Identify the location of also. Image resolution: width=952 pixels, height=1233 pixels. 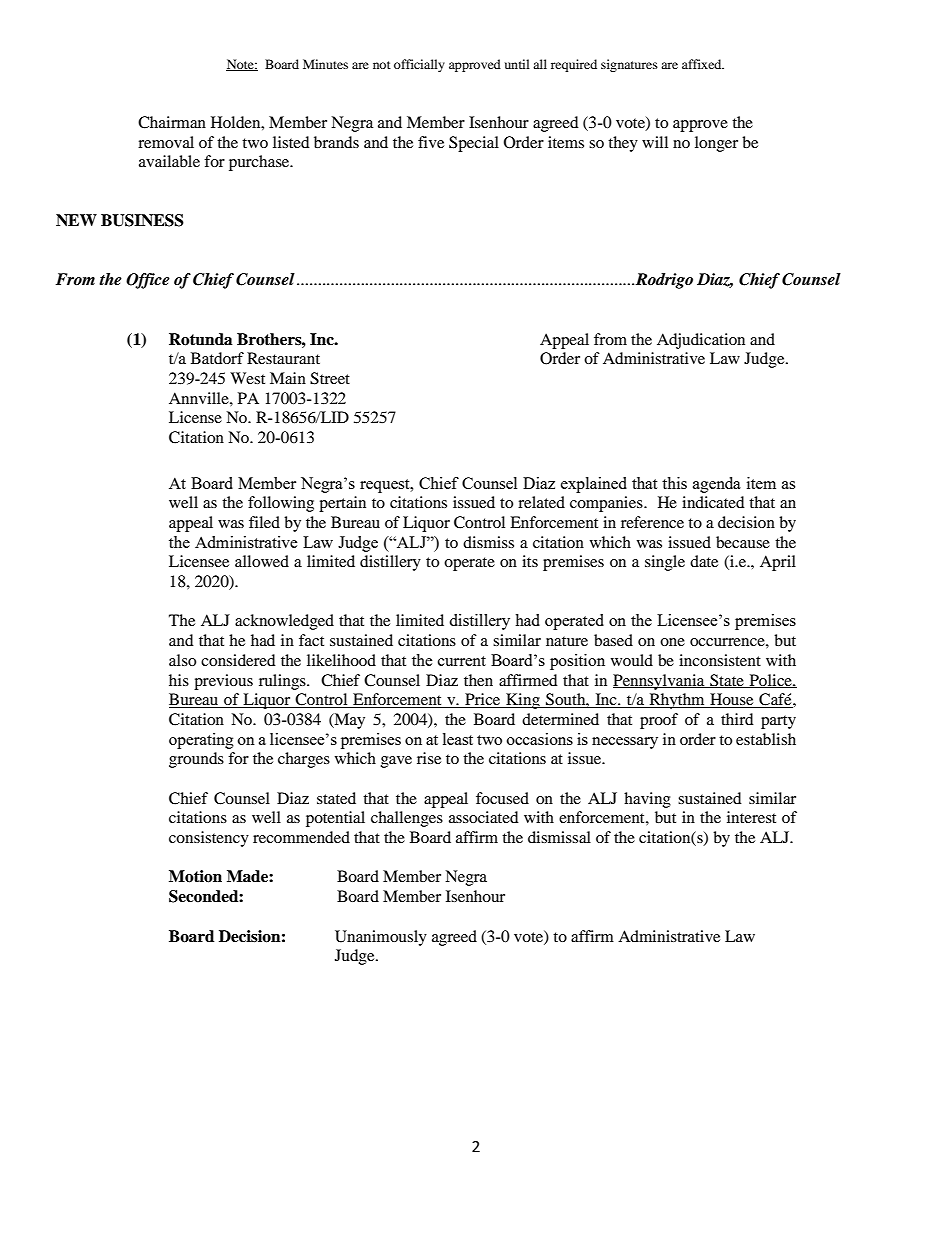
(182, 660).
